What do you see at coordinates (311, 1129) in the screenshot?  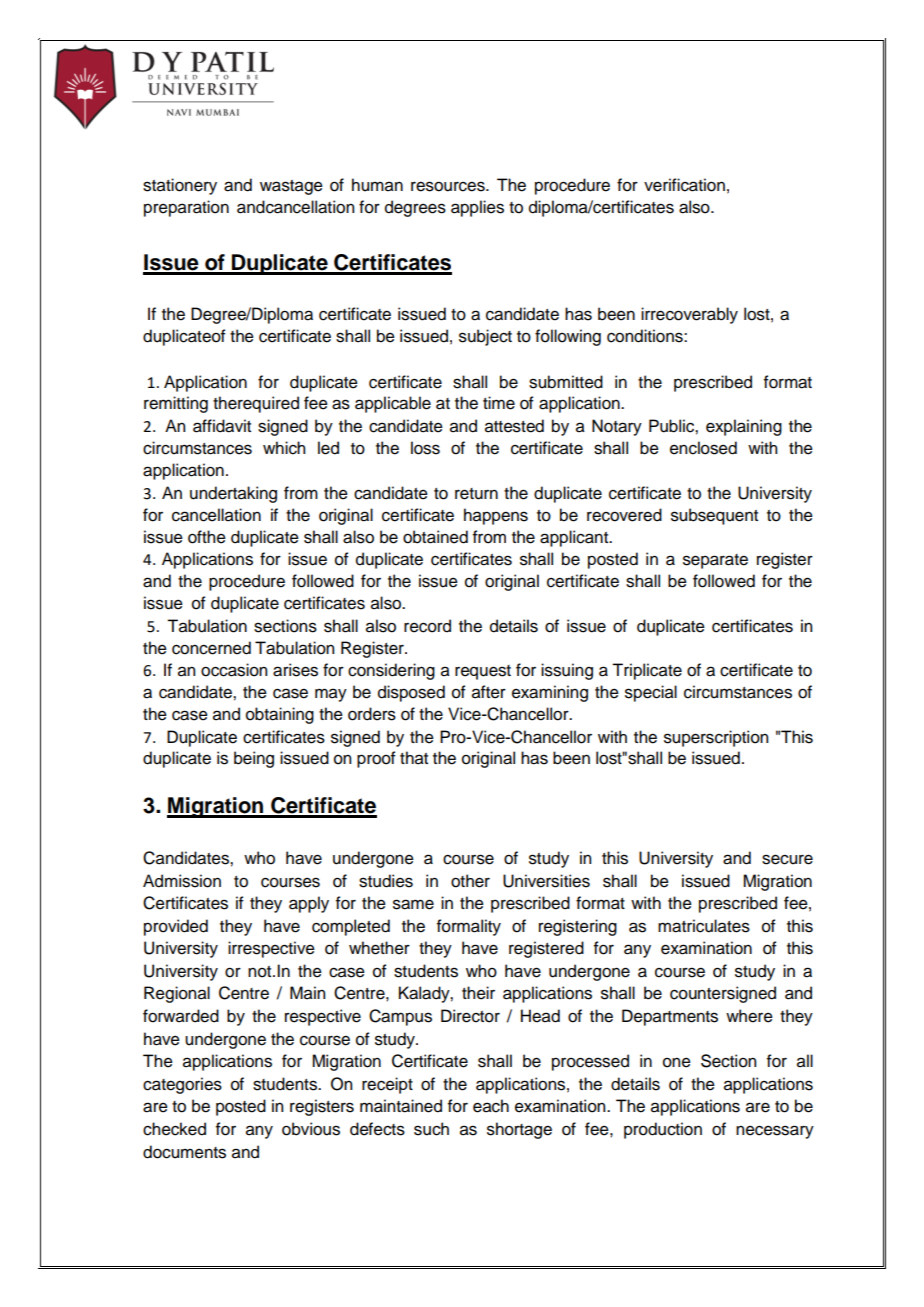 I see `obvious` at bounding box center [311, 1129].
